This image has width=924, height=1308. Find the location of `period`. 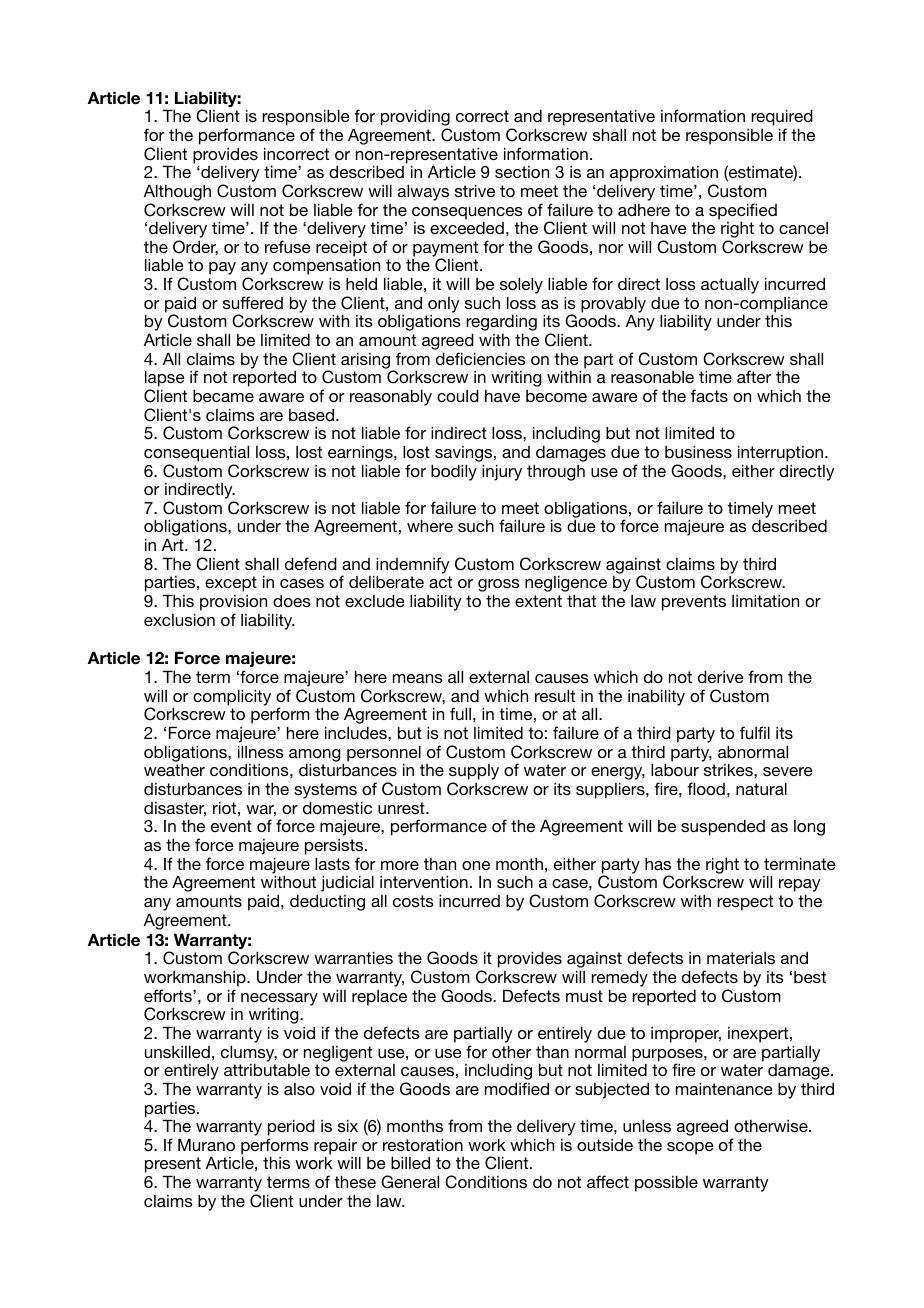

period is located at coordinates (291, 1127).
